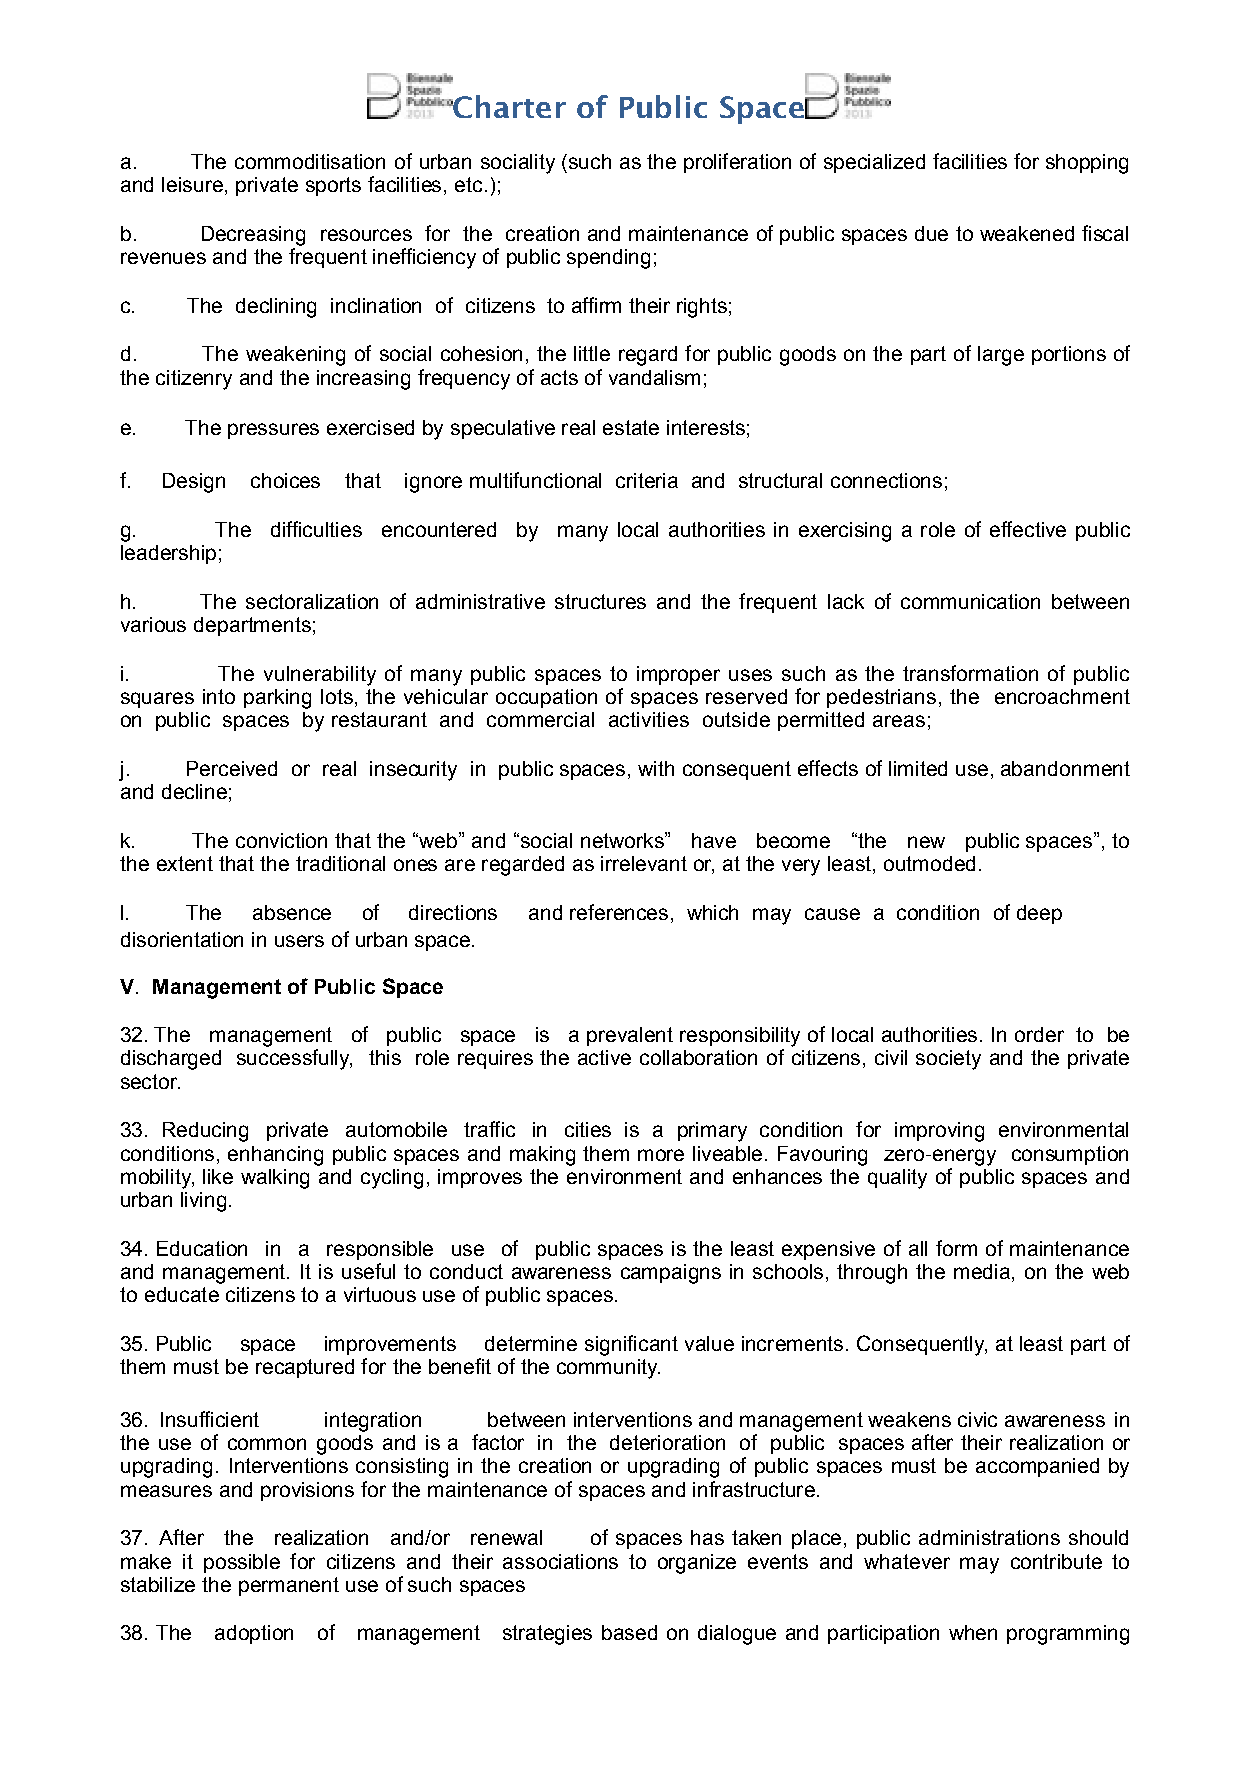  I want to click on permanent, so click(289, 1586).
